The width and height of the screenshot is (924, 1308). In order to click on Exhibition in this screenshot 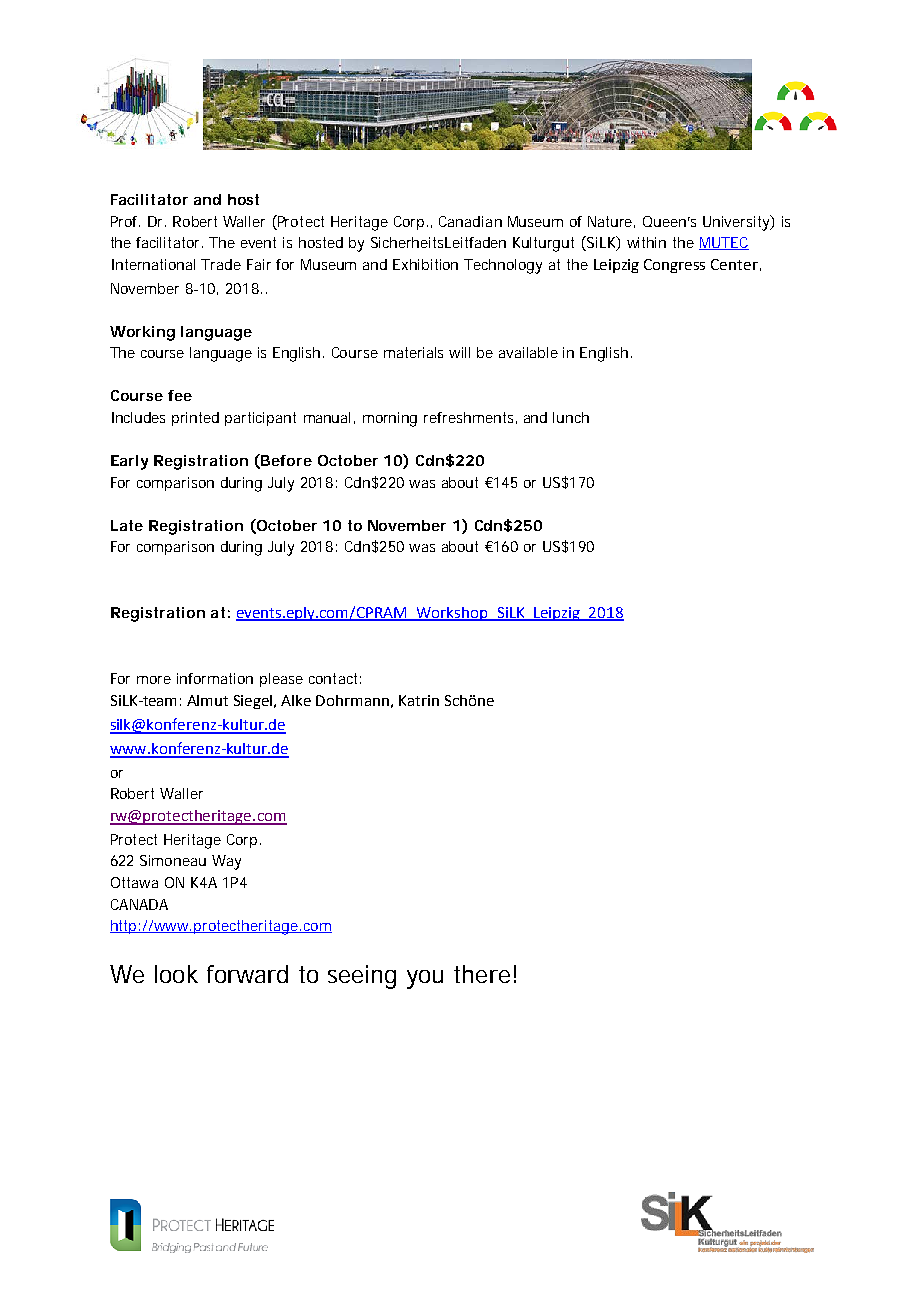, I will do `click(425, 264)`.
